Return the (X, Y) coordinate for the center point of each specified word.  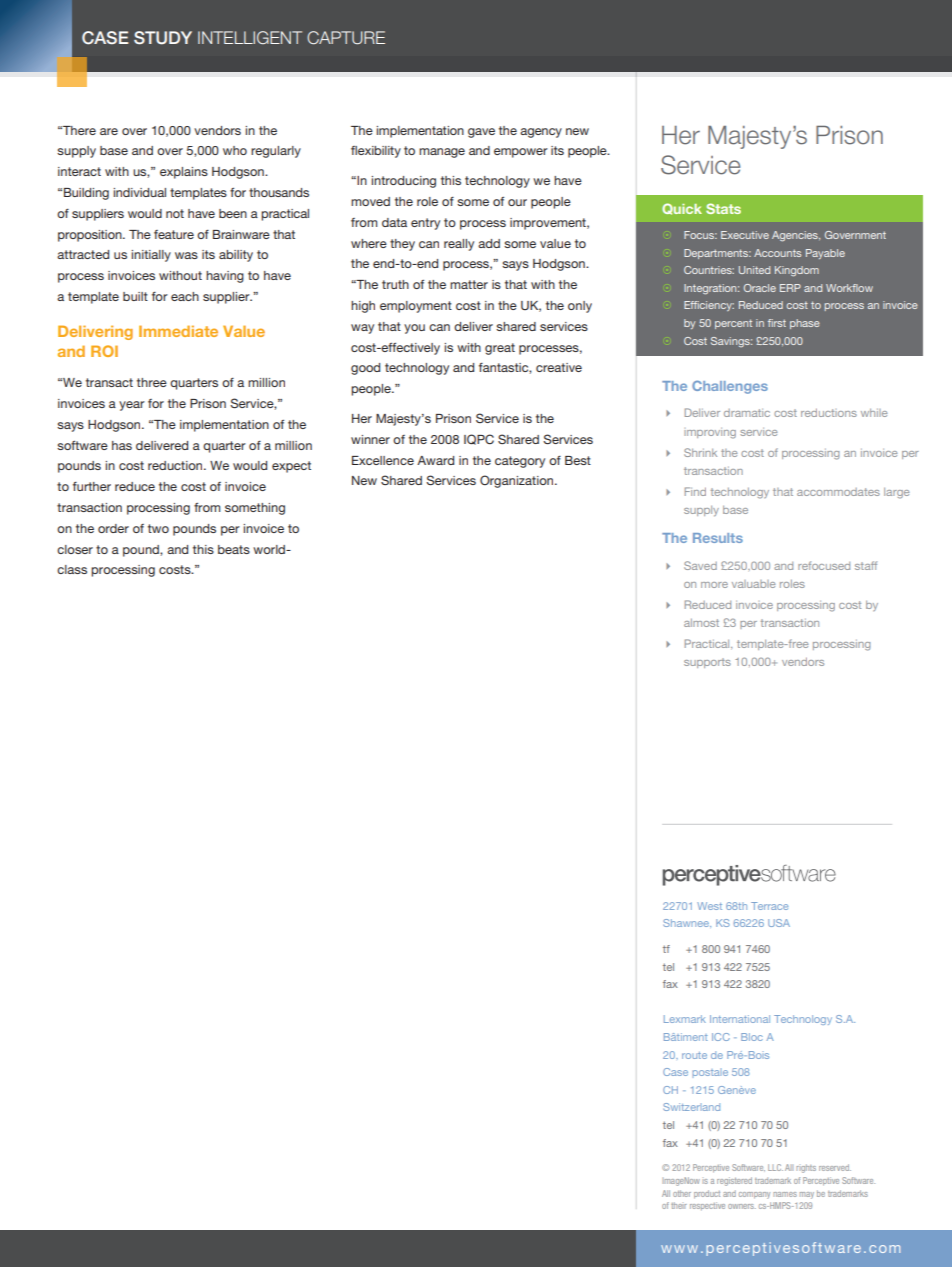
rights (806, 1168)
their (679, 1205)
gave (481, 133)
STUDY (163, 38)
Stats (723, 208)
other (682, 1193)
